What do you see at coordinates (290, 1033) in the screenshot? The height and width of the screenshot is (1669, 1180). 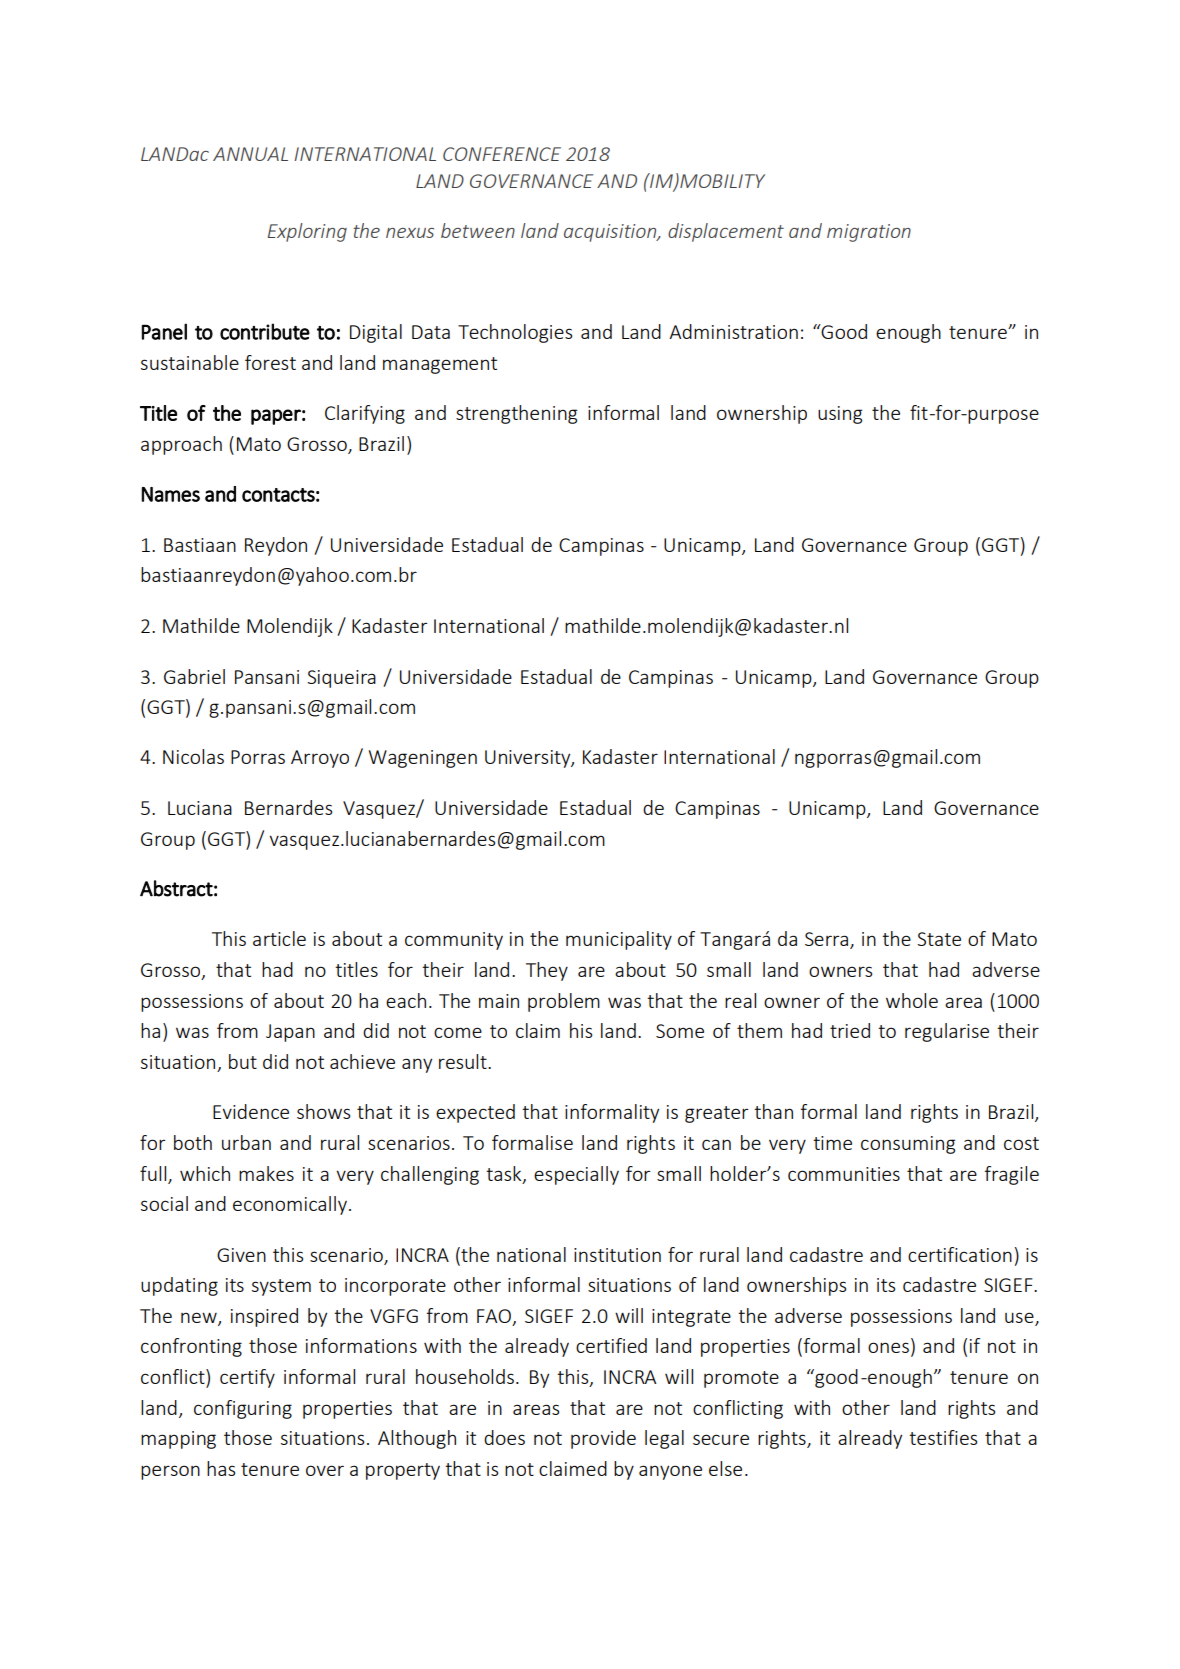 I see `Japan` at bounding box center [290, 1033].
